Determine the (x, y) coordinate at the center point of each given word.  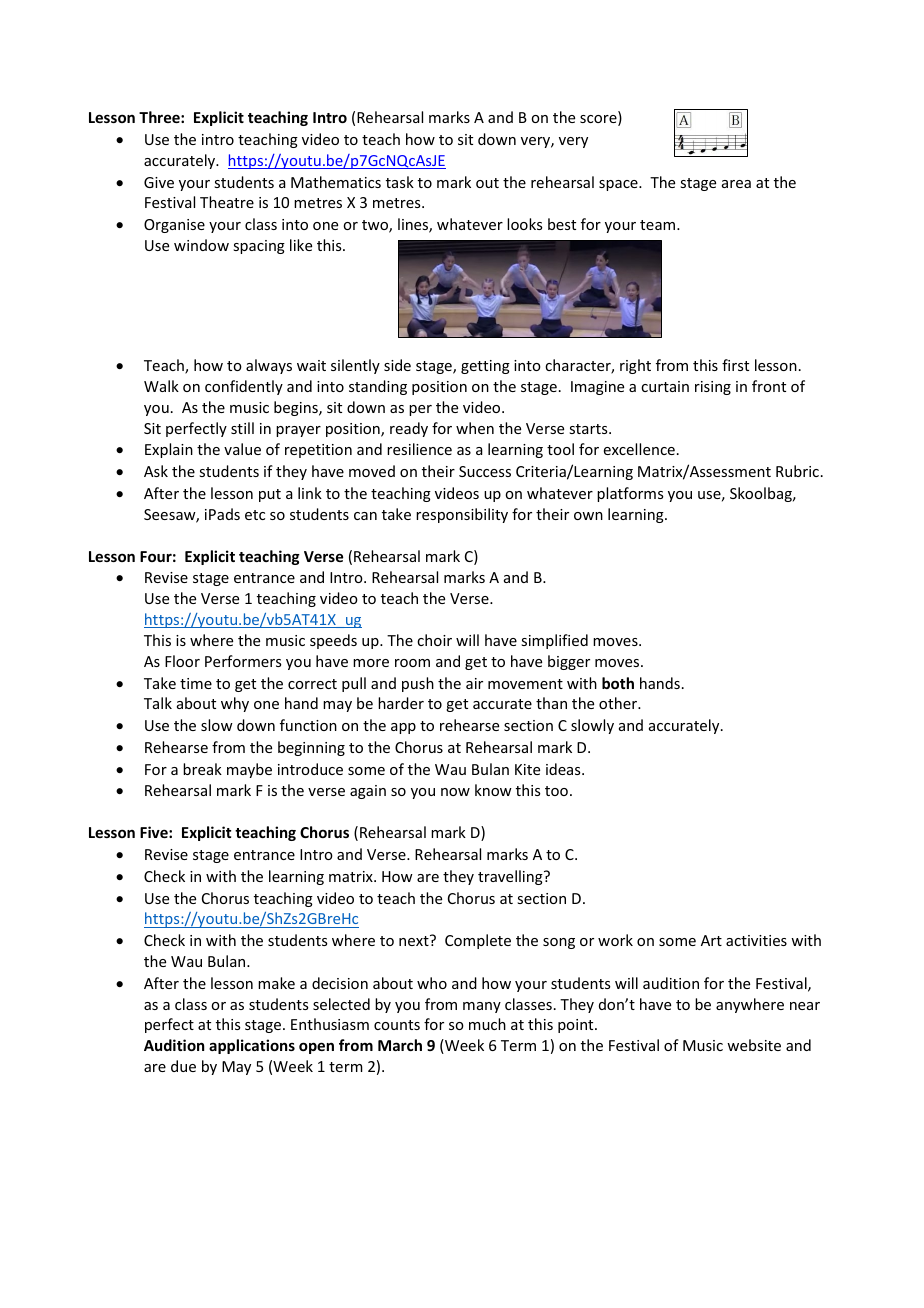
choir (434, 640)
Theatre (227, 202)
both (618, 683)
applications (252, 1046)
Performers (243, 661)
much (487, 1024)
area (736, 184)
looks (524, 224)
